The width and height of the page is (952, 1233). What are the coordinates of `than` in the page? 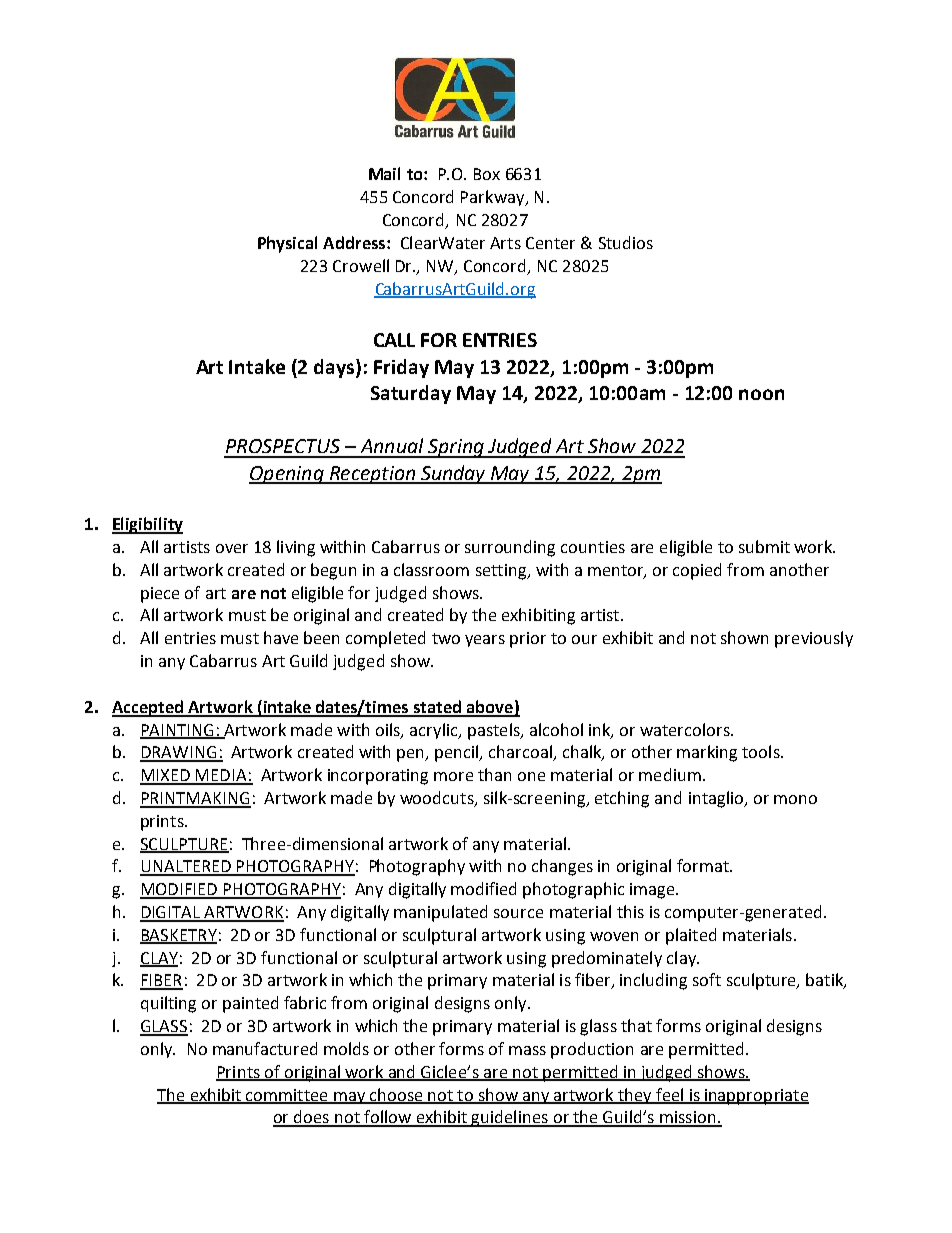 It's located at (494, 774).
